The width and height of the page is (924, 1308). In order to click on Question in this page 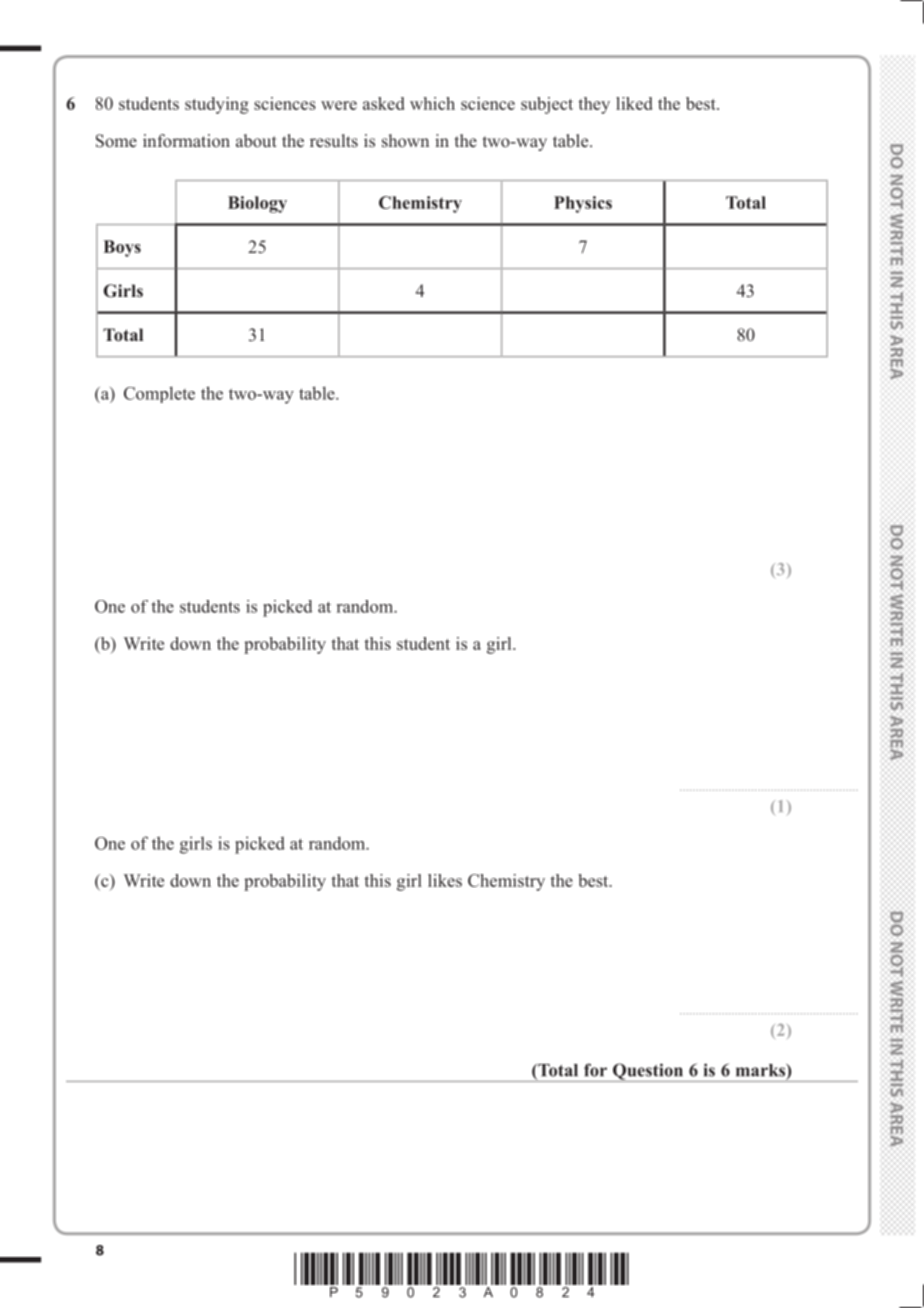, I will do `click(647, 1072)`.
